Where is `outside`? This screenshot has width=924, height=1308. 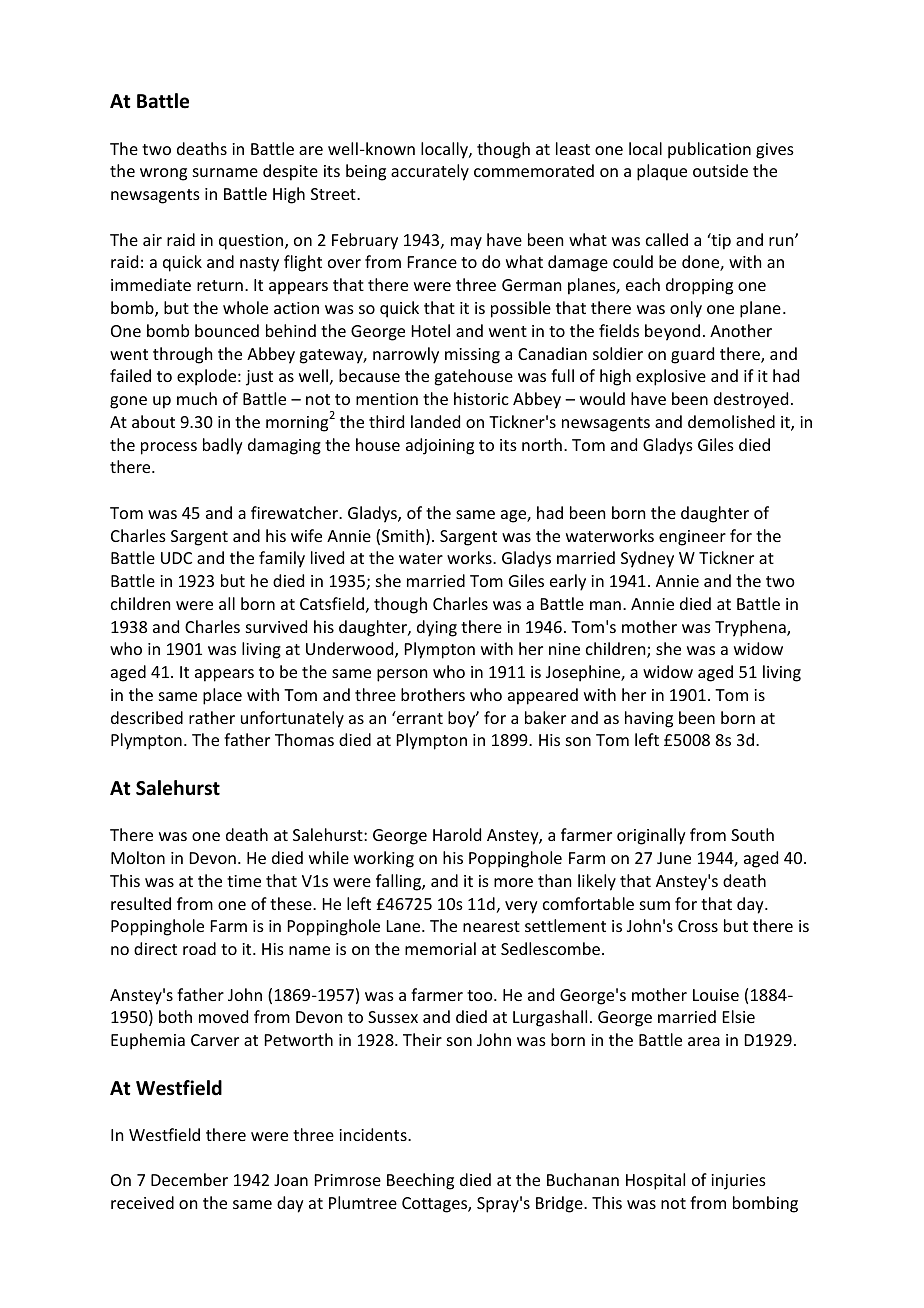
outside is located at coordinates (720, 170).
